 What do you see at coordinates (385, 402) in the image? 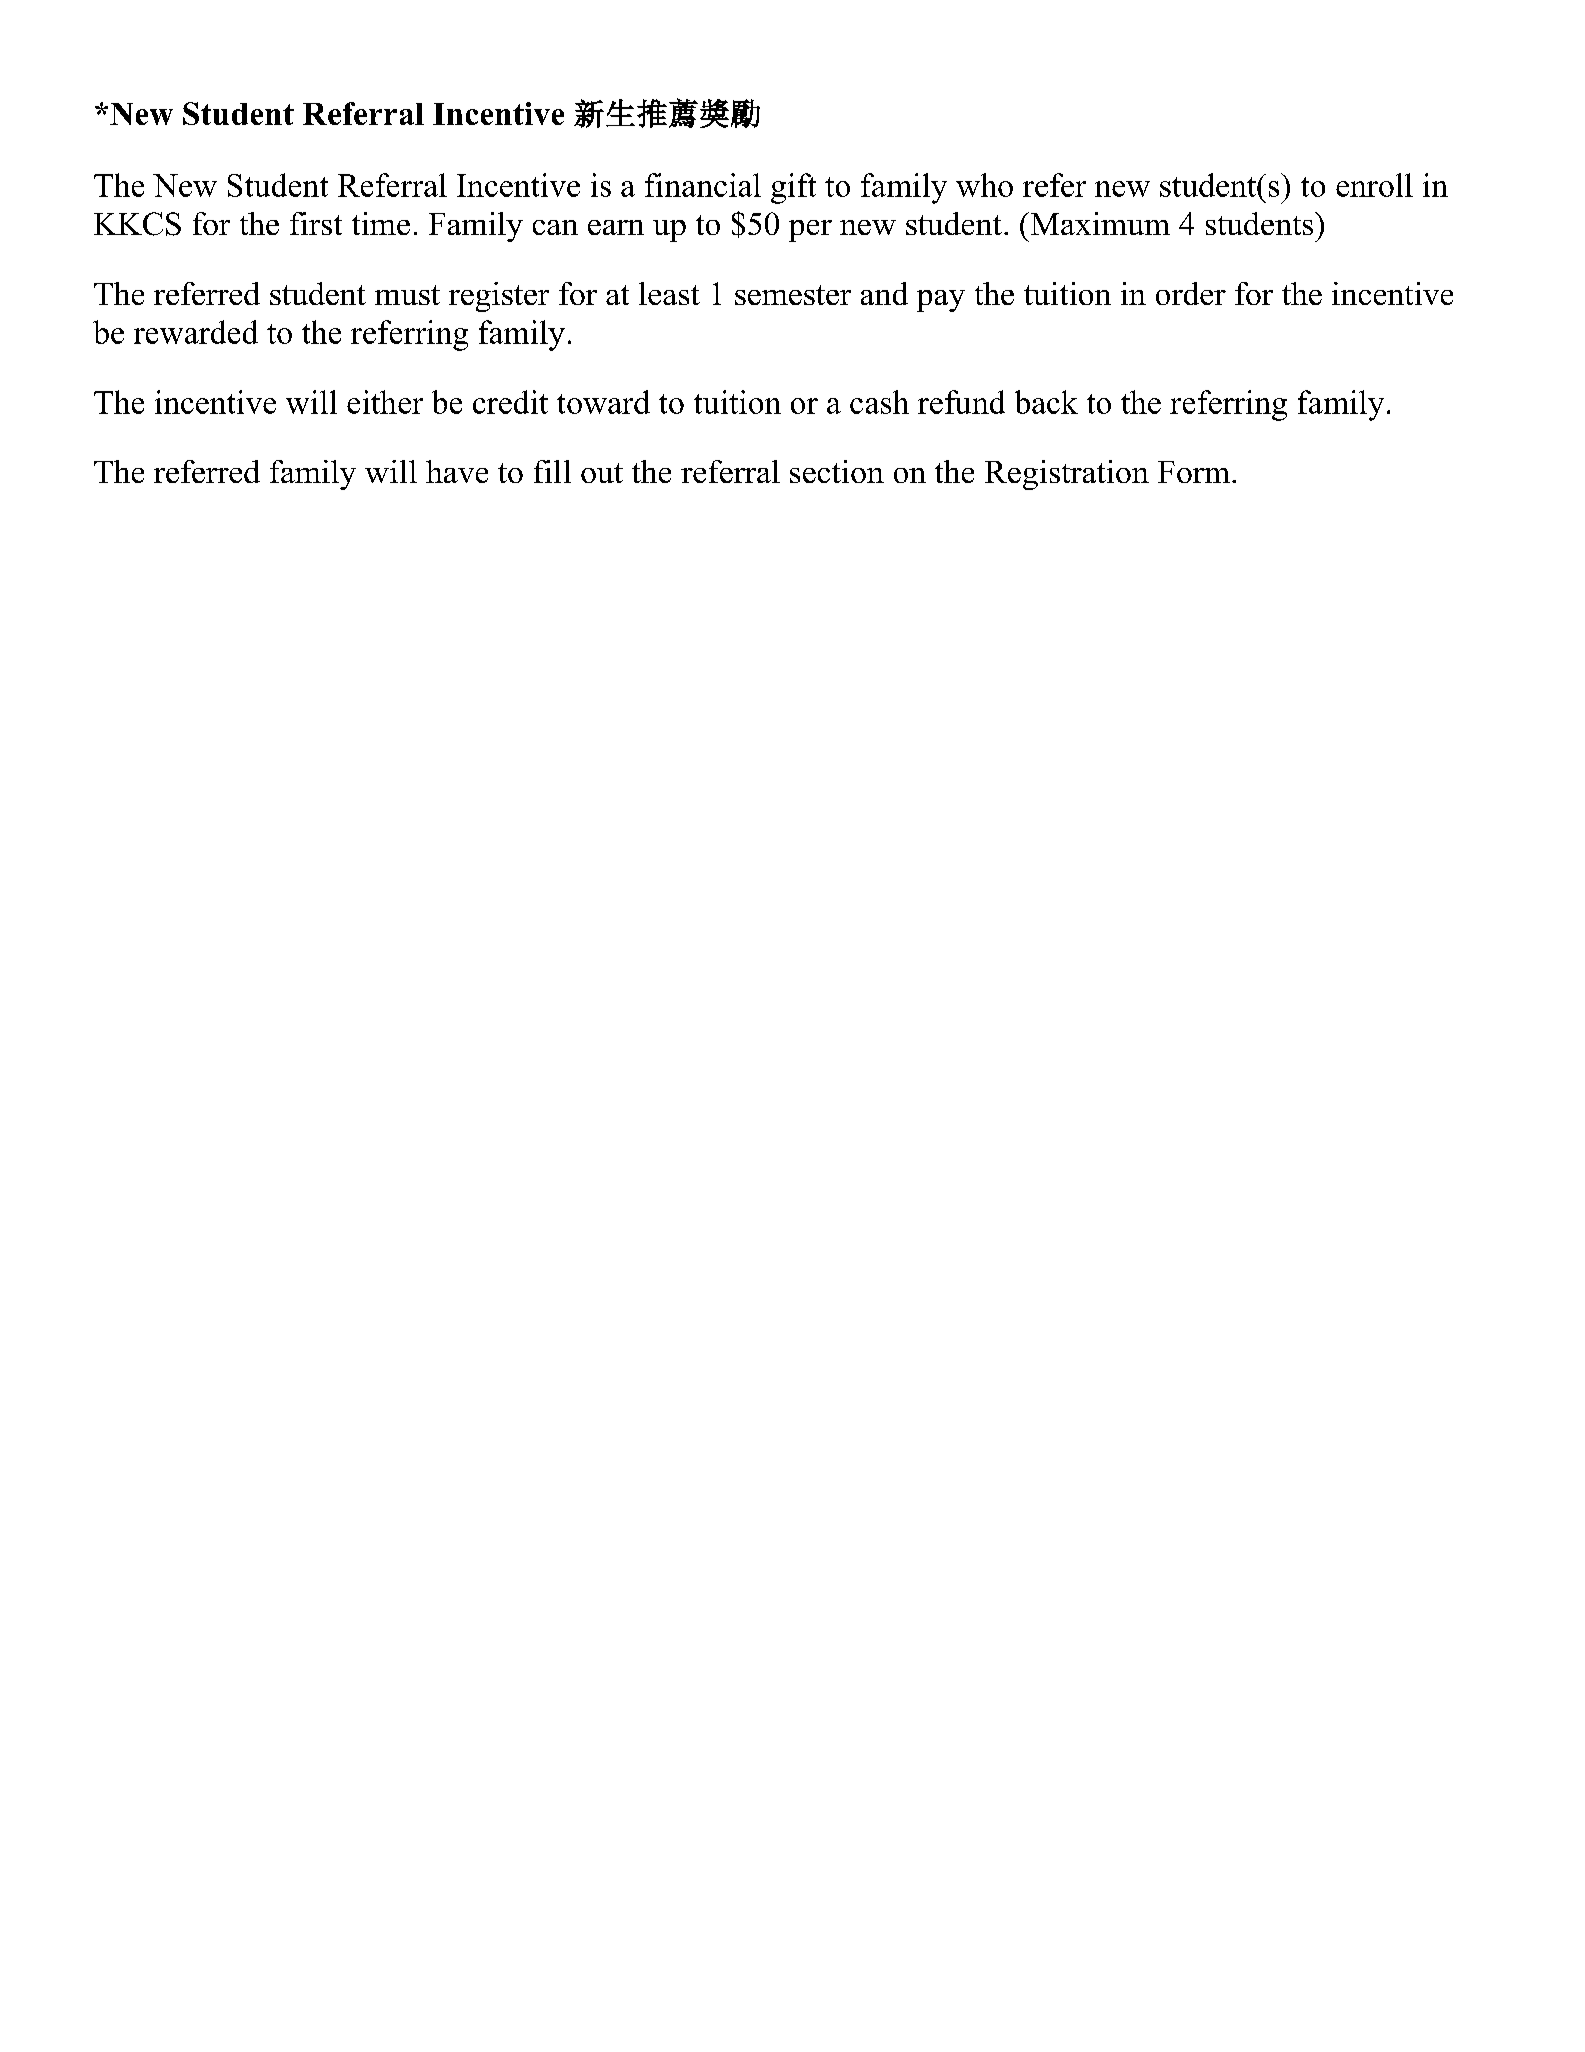
I see `either` at bounding box center [385, 402].
